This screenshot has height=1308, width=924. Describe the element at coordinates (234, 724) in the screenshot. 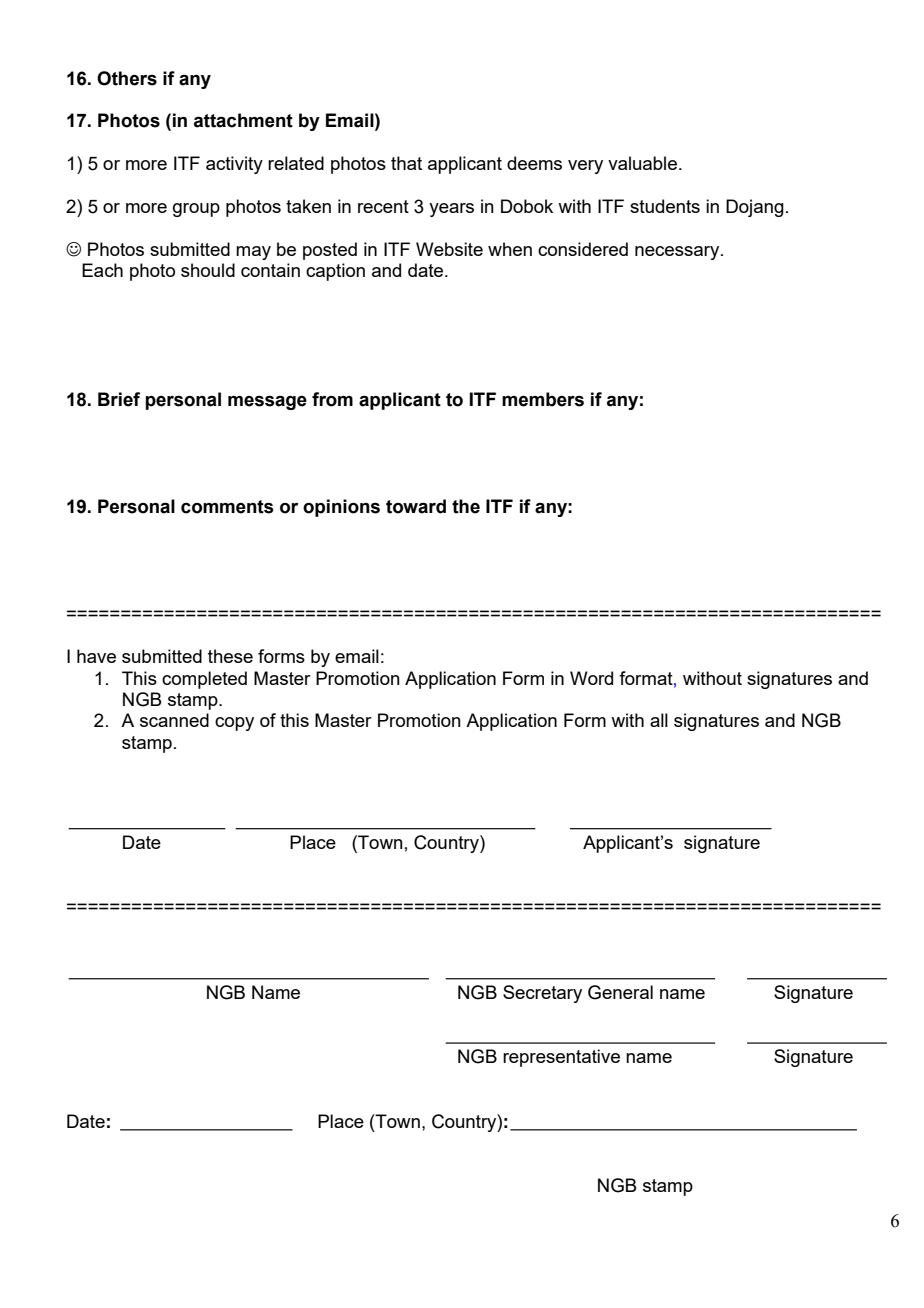

I see `copy` at that location.
